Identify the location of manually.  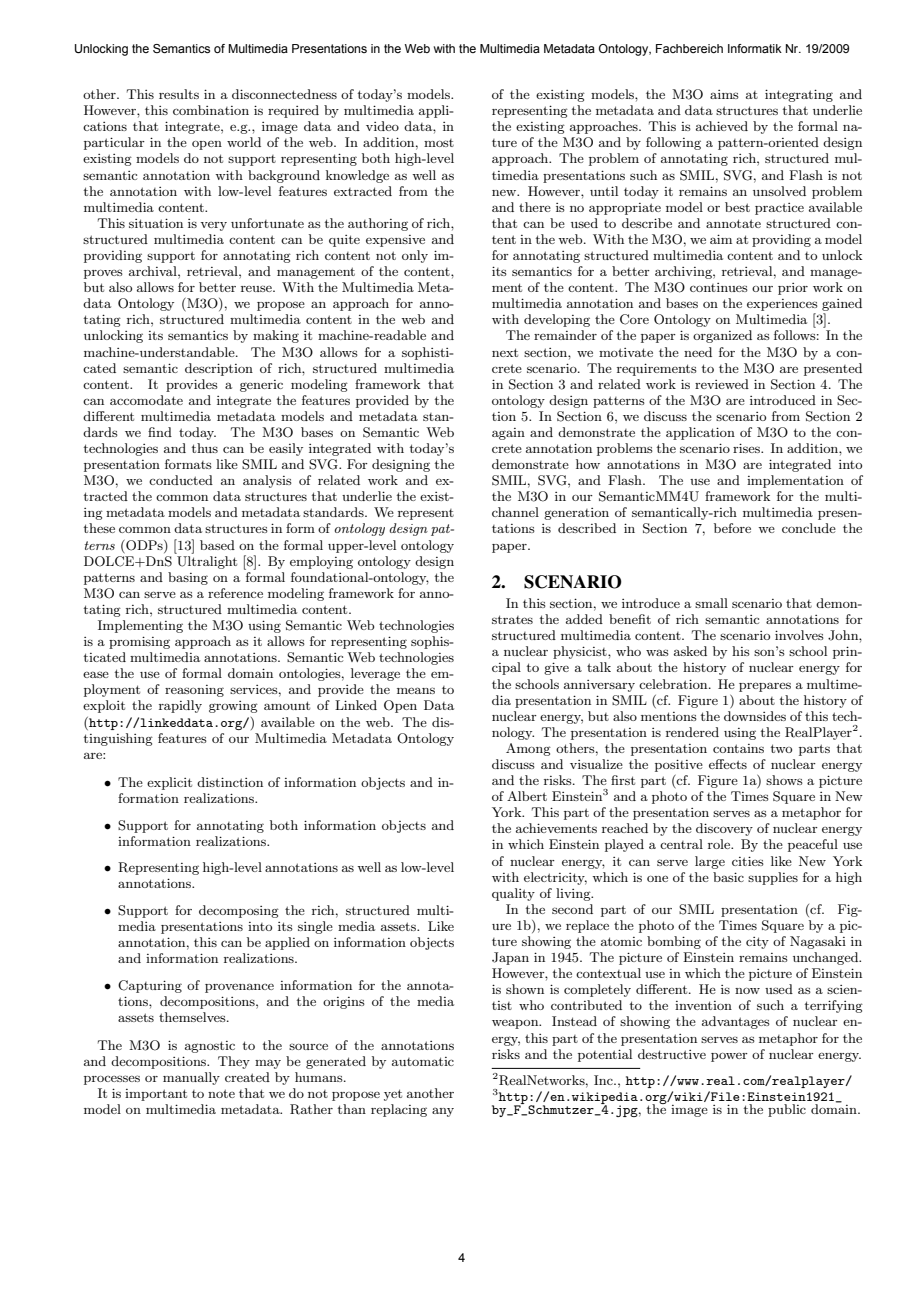
(191, 1078).
